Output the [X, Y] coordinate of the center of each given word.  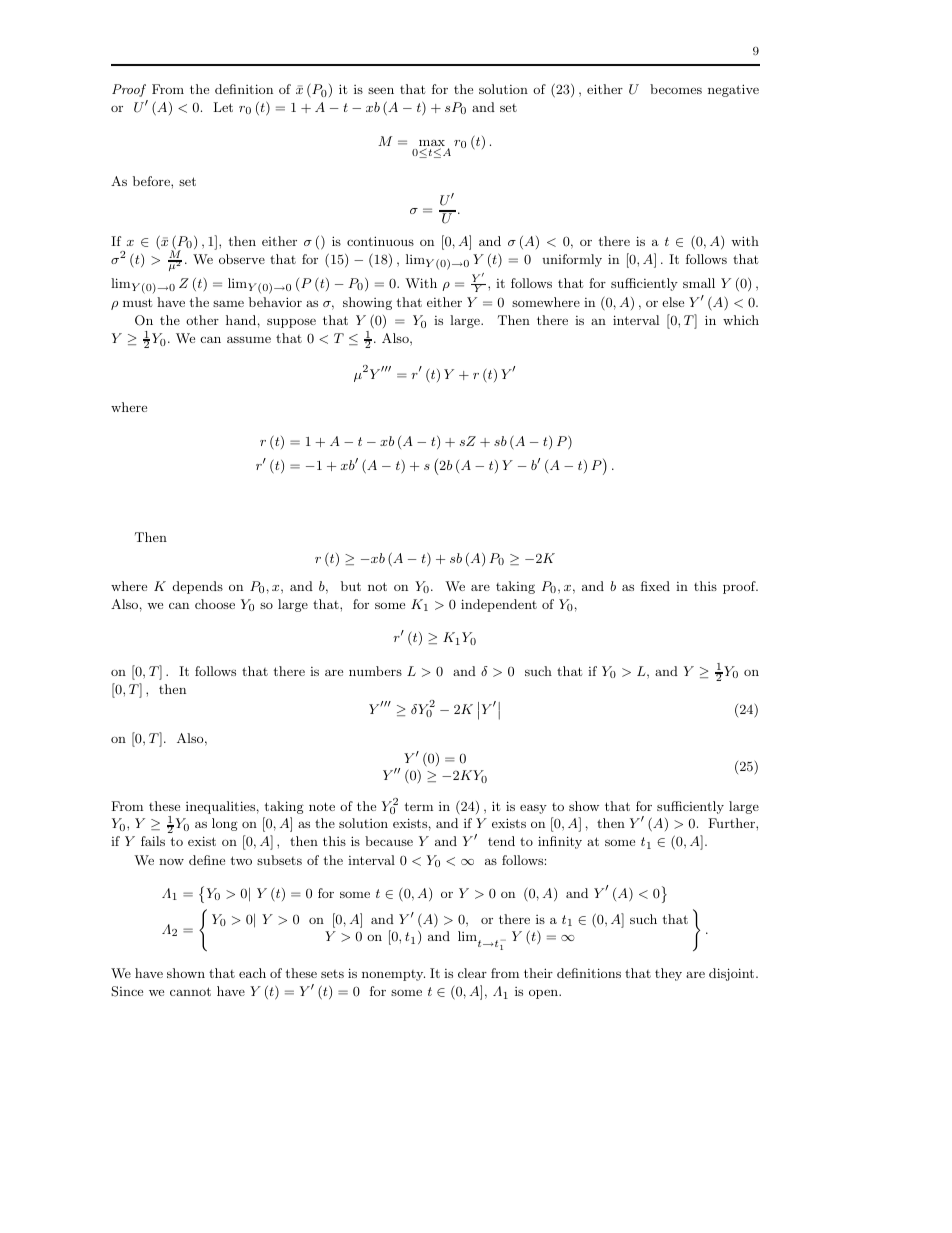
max [432, 144]
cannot [190, 991]
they [668, 974]
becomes [676, 89]
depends [198, 587]
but [351, 586]
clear [472, 973]
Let [223, 107]
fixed [655, 586]
